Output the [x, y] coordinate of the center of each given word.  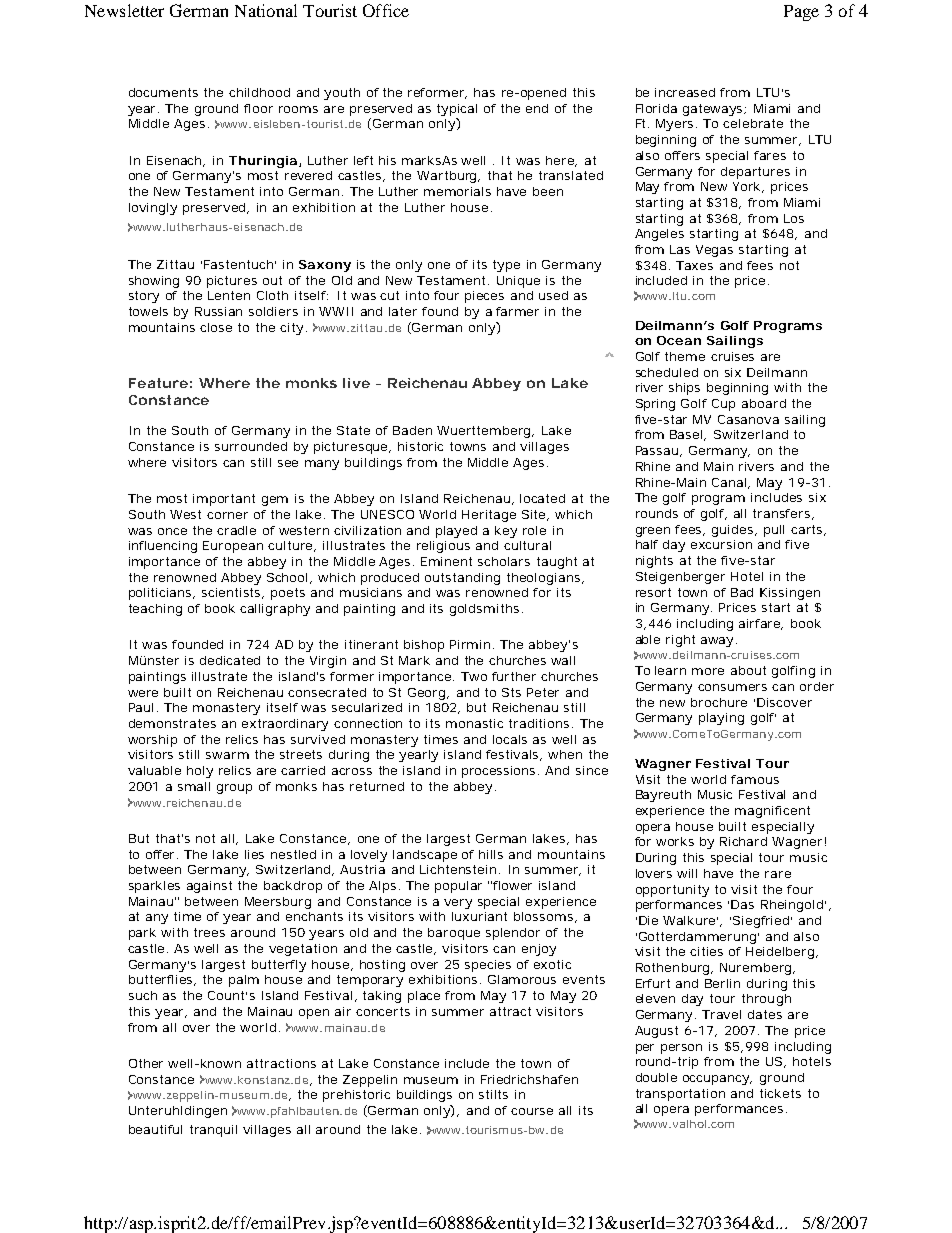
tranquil [213, 1131]
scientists [233, 593]
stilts [493, 1094]
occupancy [717, 1080]
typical [457, 110]
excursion [721, 544]
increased [685, 92]
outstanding [462, 579]
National [266, 10]
